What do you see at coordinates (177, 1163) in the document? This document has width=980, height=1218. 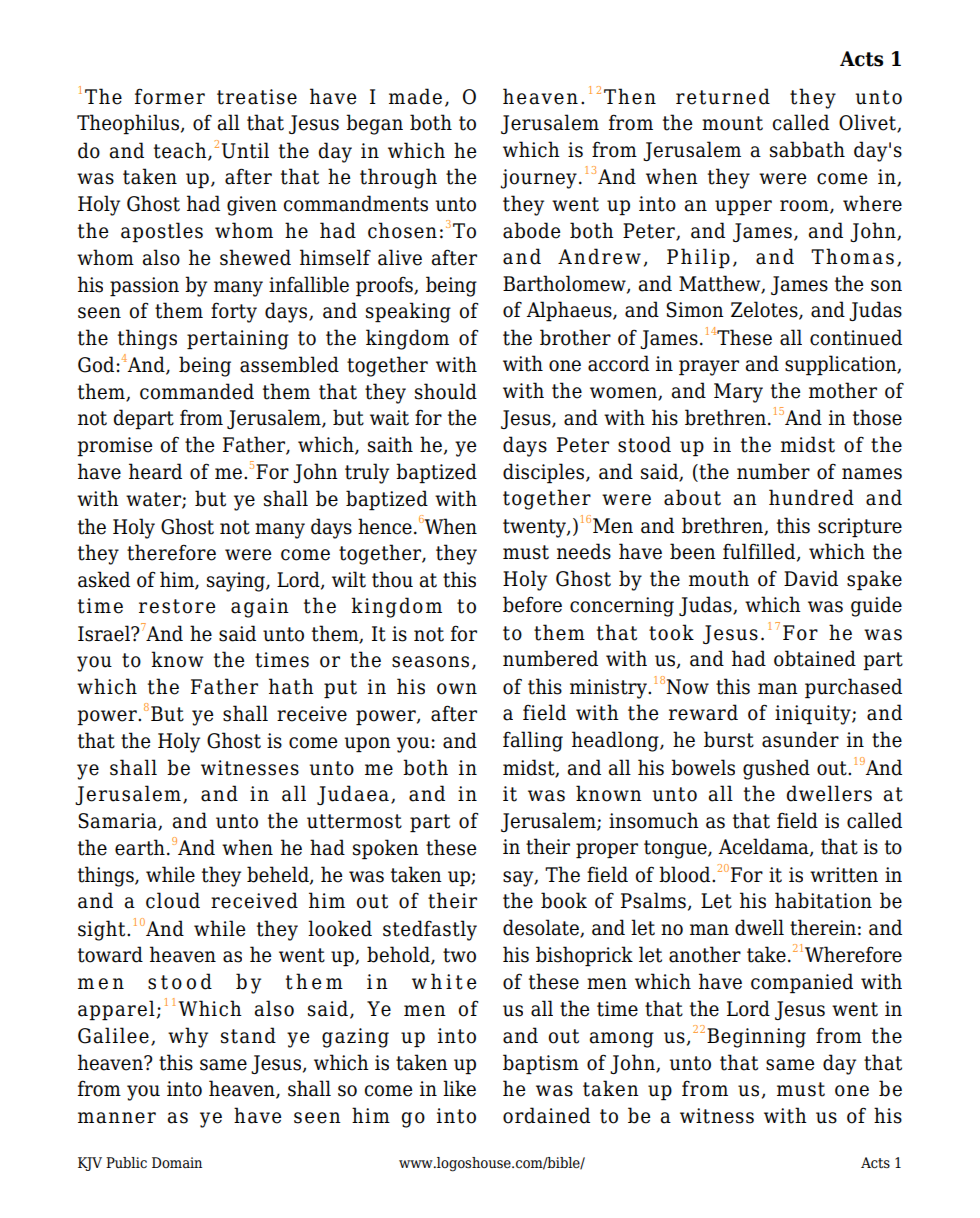 I see `Domain` at bounding box center [177, 1163].
